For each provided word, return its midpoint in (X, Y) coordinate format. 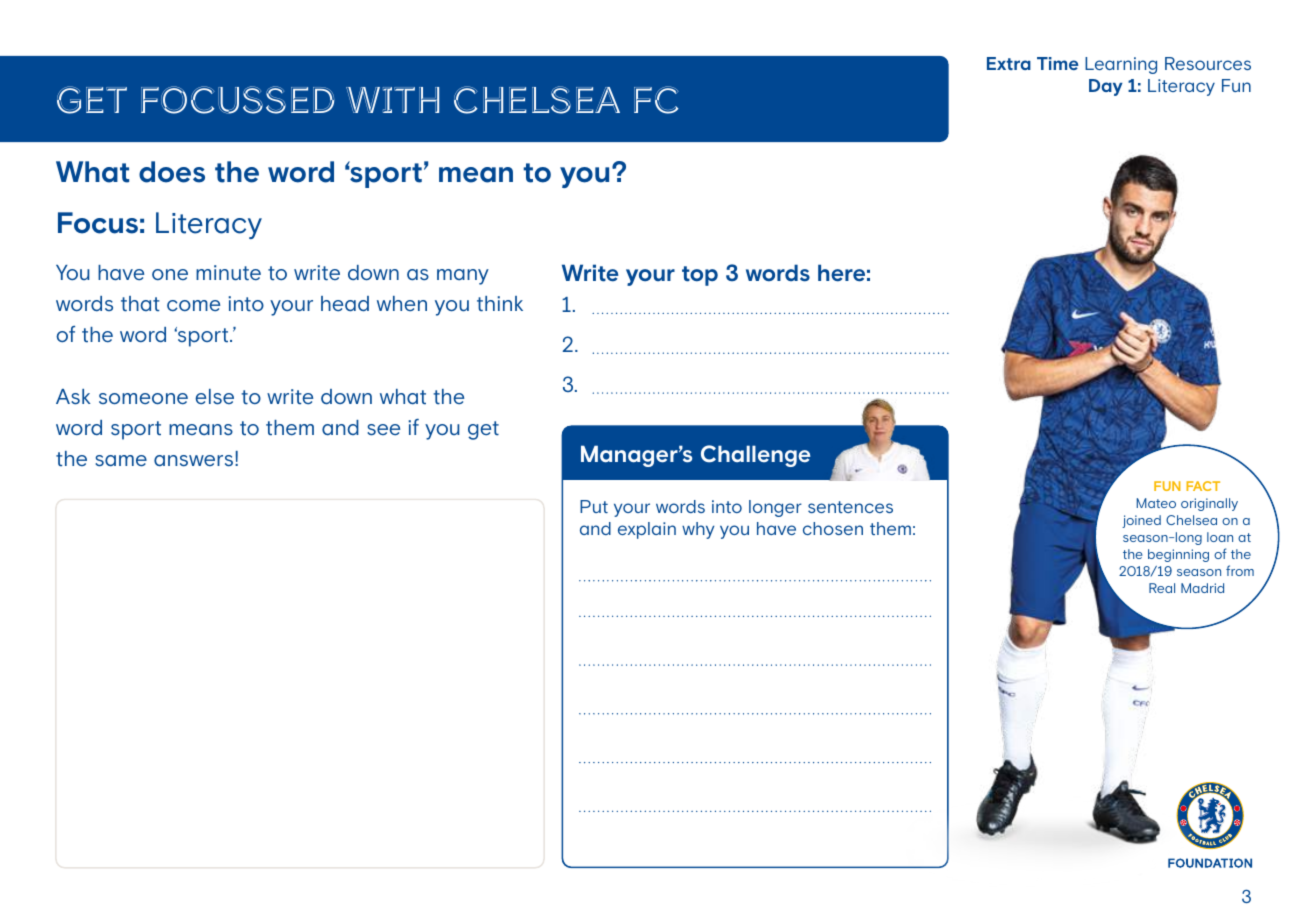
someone (143, 399)
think (500, 304)
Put (594, 506)
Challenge (755, 456)
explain (647, 530)
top (700, 276)
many (463, 277)
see (384, 430)
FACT (1203, 486)
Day (1106, 87)
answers (193, 461)
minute (228, 273)
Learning (1121, 65)
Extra (1009, 63)
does (172, 172)
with (392, 100)
